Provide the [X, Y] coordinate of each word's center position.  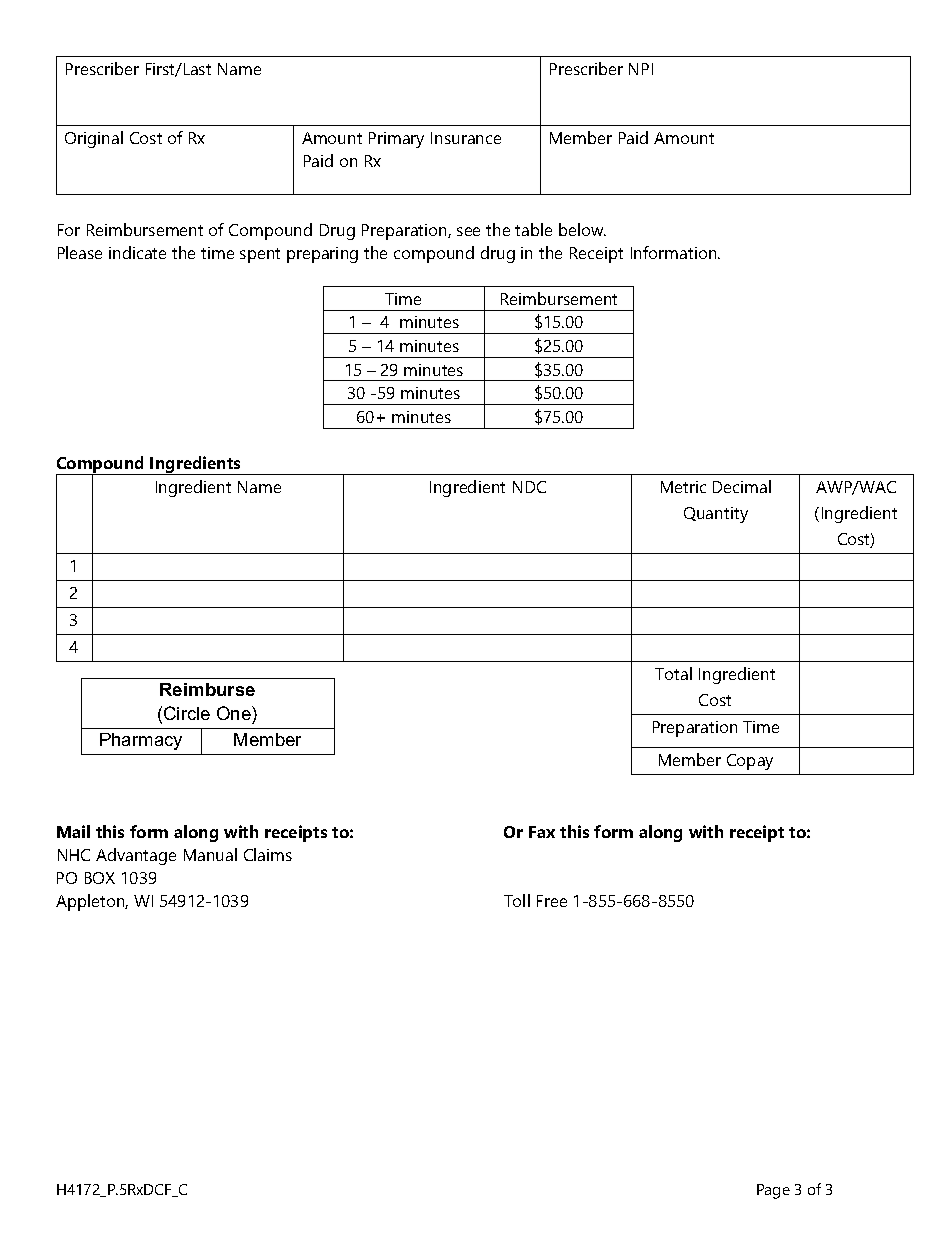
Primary [396, 140]
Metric [683, 487]
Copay [750, 762]
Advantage [136, 856]
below [582, 229]
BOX [100, 878]
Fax [542, 832]
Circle [187, 713]
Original [94, 139]
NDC [529, 487]
